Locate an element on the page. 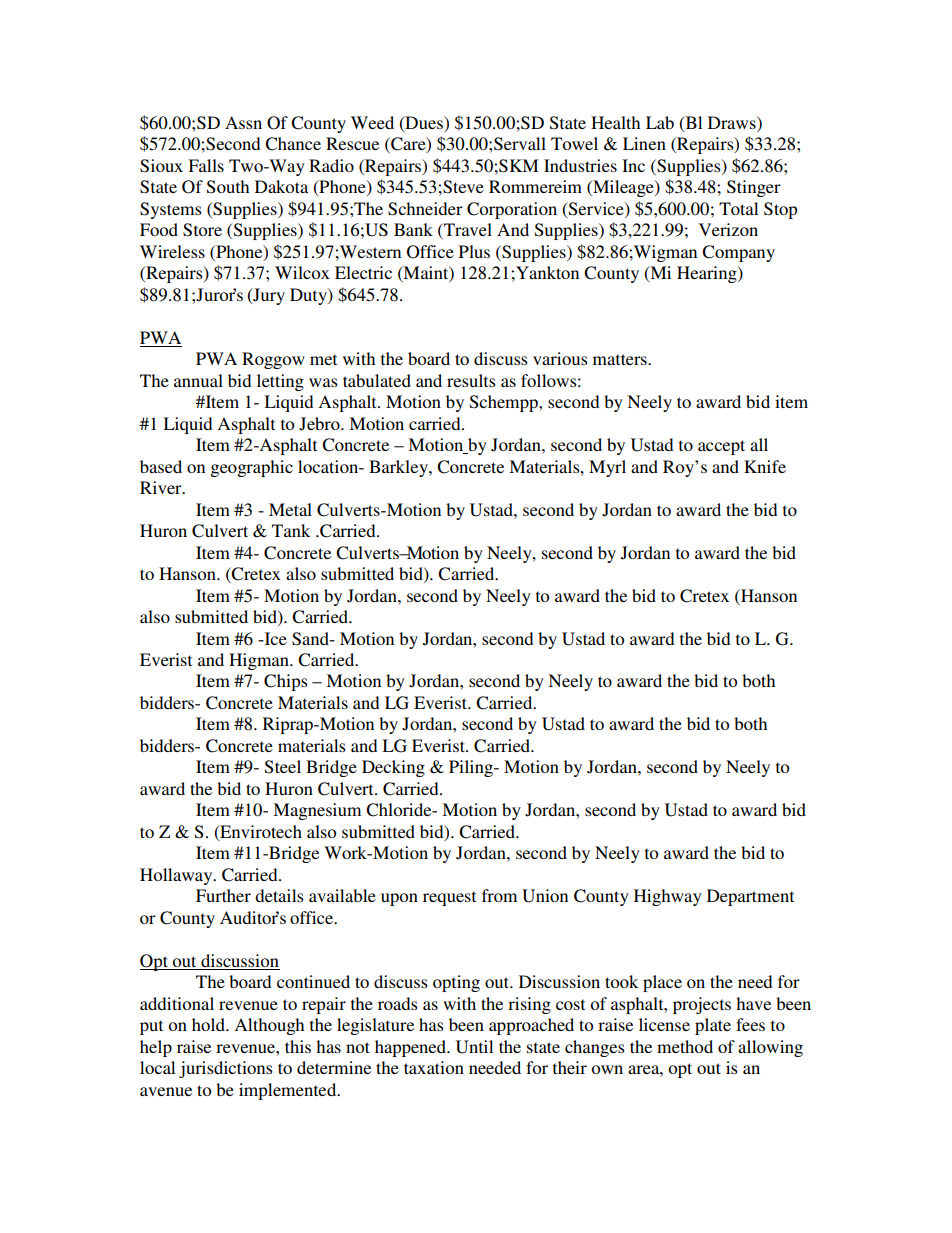 Image resolution: width=952 pixels, height=1233 pixels. results is located at coordinates (471, 380).
